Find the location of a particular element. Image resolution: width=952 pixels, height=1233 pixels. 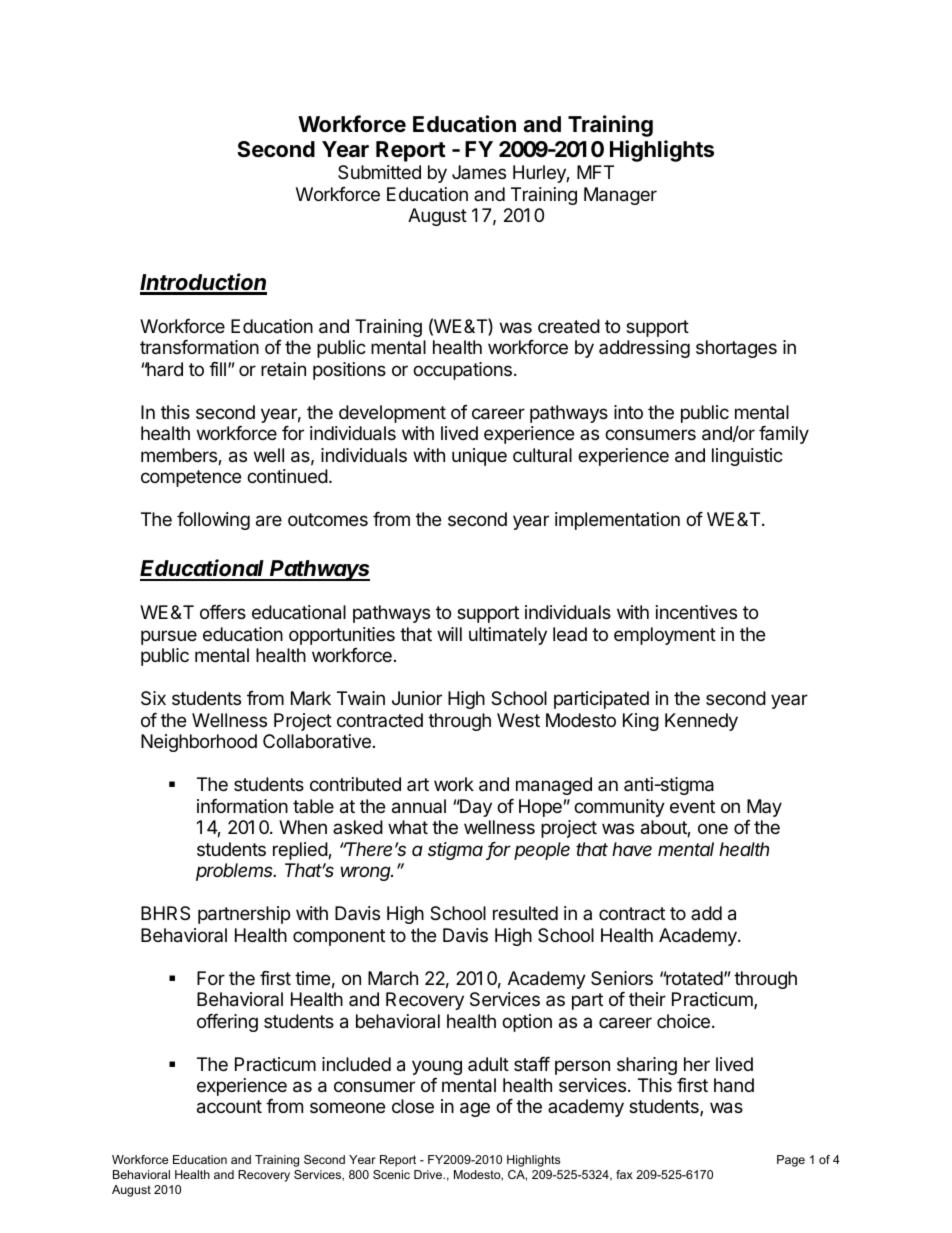

hand is located at coordinates (734, 1085).
